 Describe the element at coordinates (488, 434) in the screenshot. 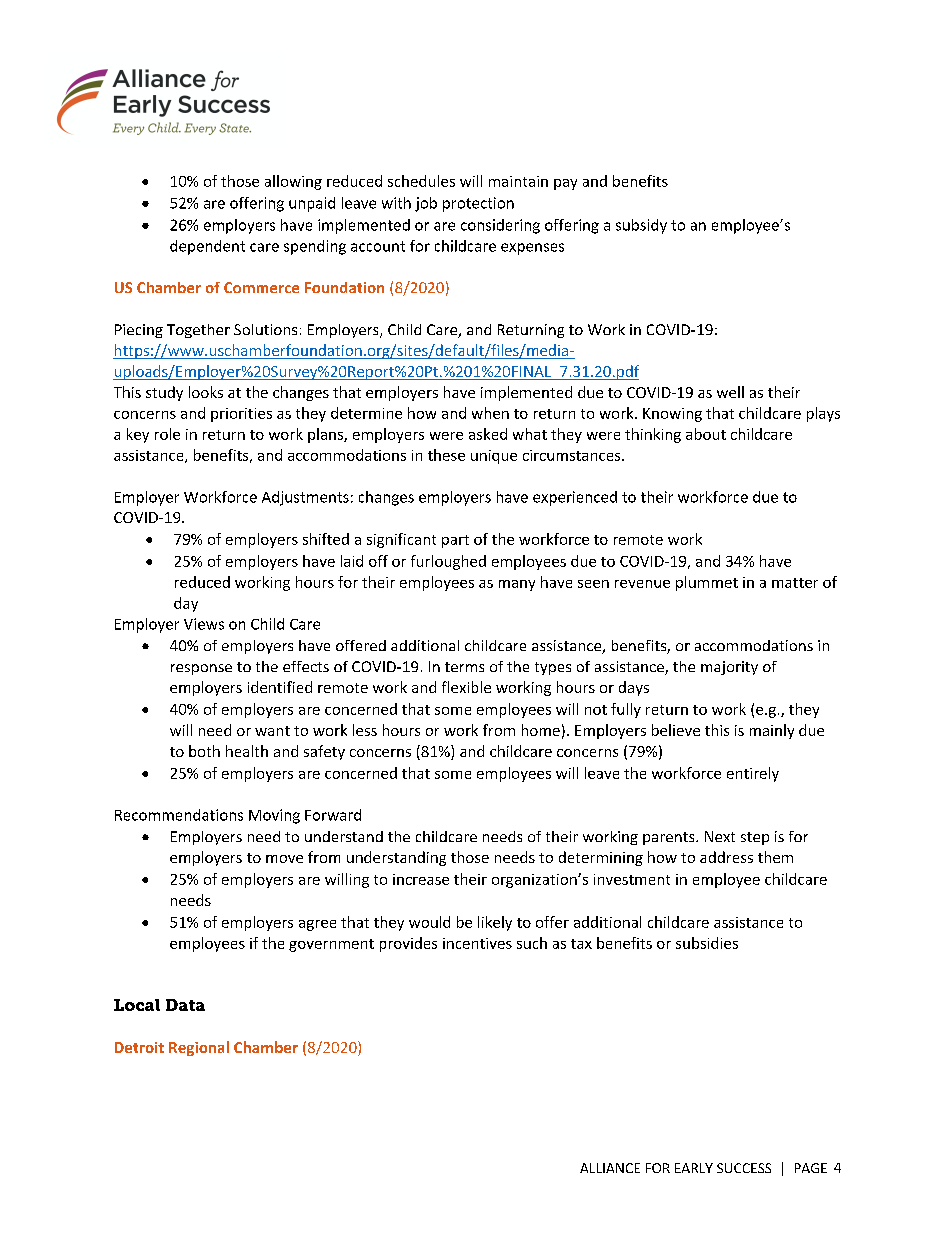

I see `asked` at that location.
